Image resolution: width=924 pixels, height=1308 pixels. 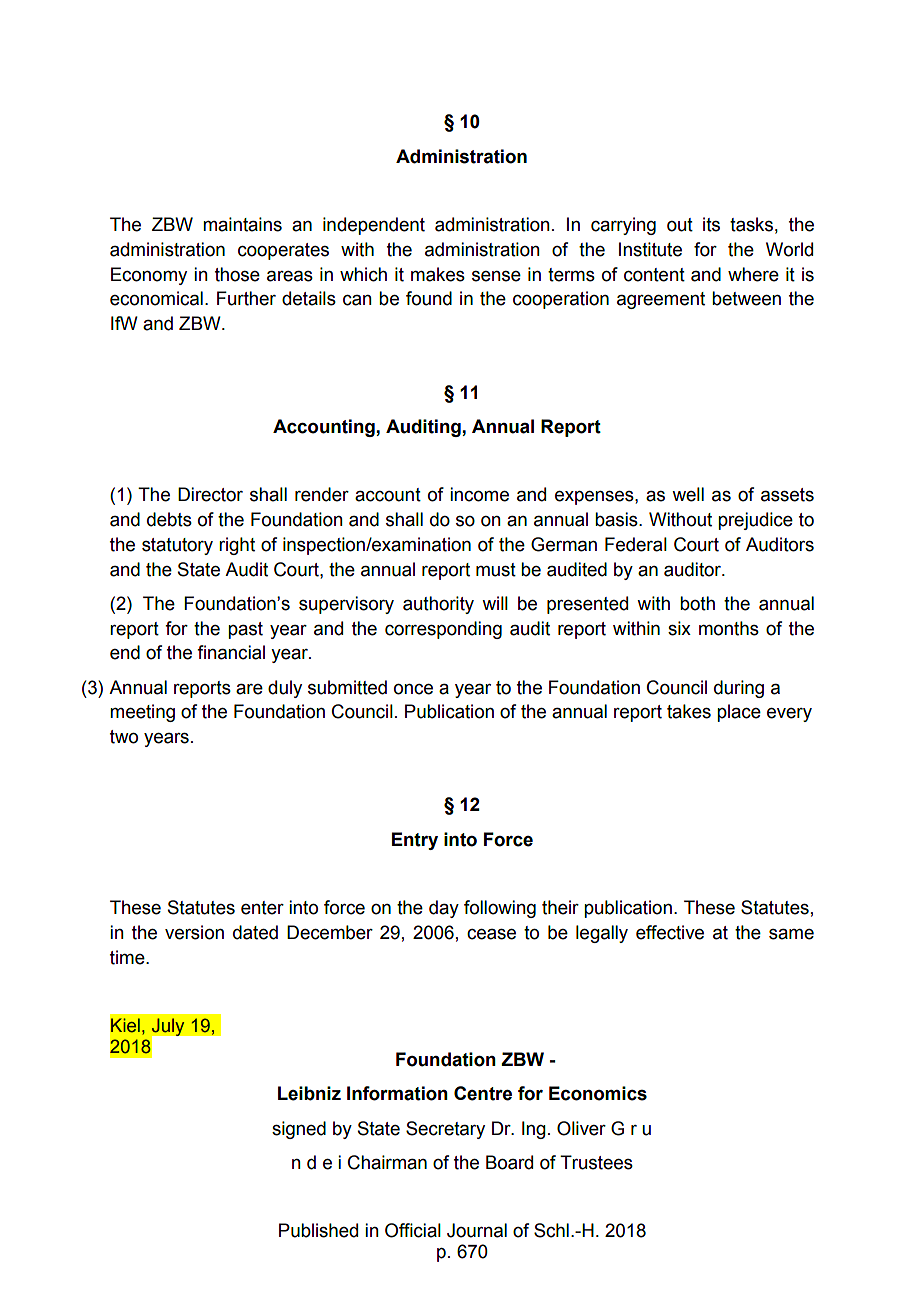 What do you see at coordinates (689, 711) in the document?
I see `takes` at bounding box center [689, 711].
